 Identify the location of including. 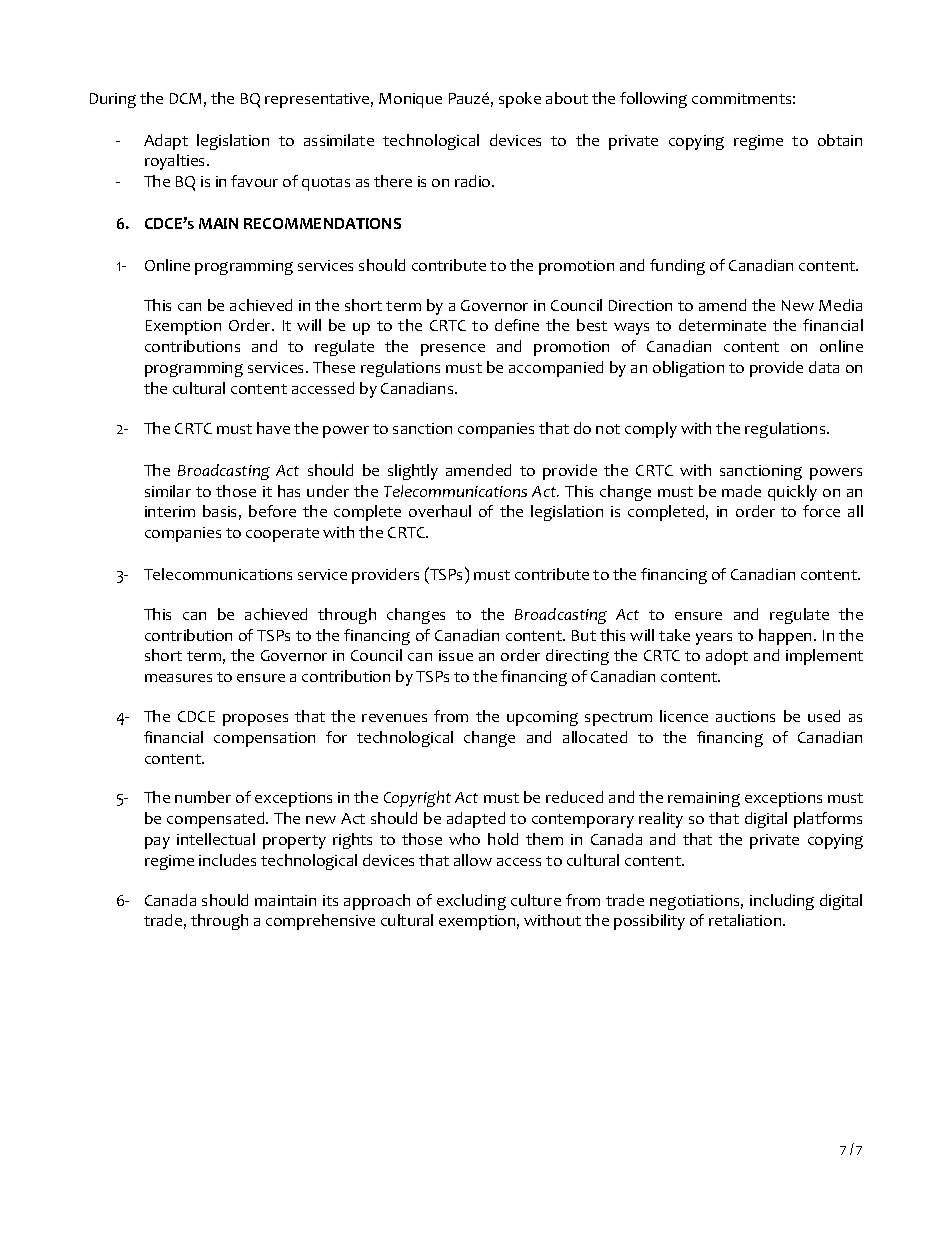
(782, 902).
